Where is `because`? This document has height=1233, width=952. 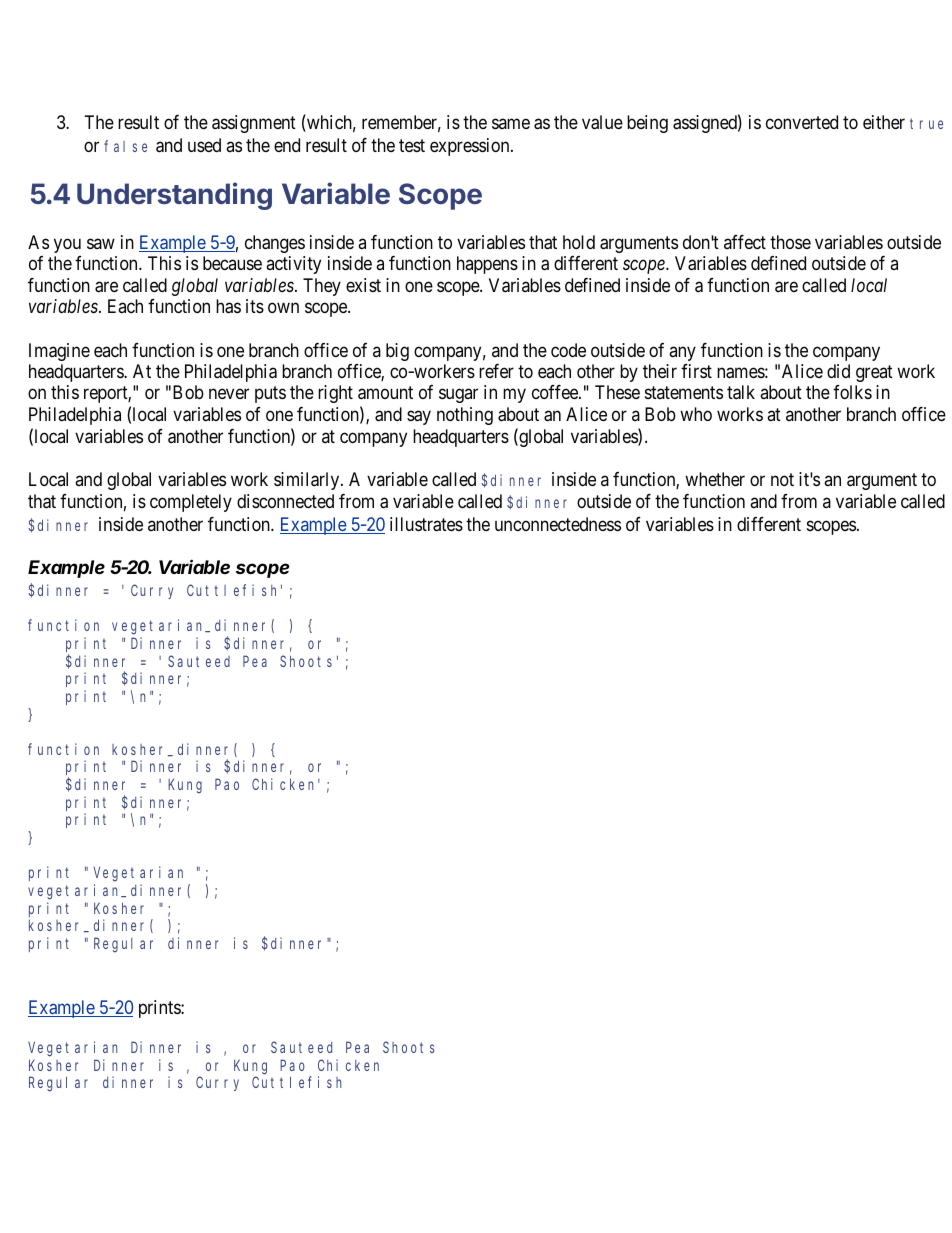
because is located at coordinates (232, 263).
